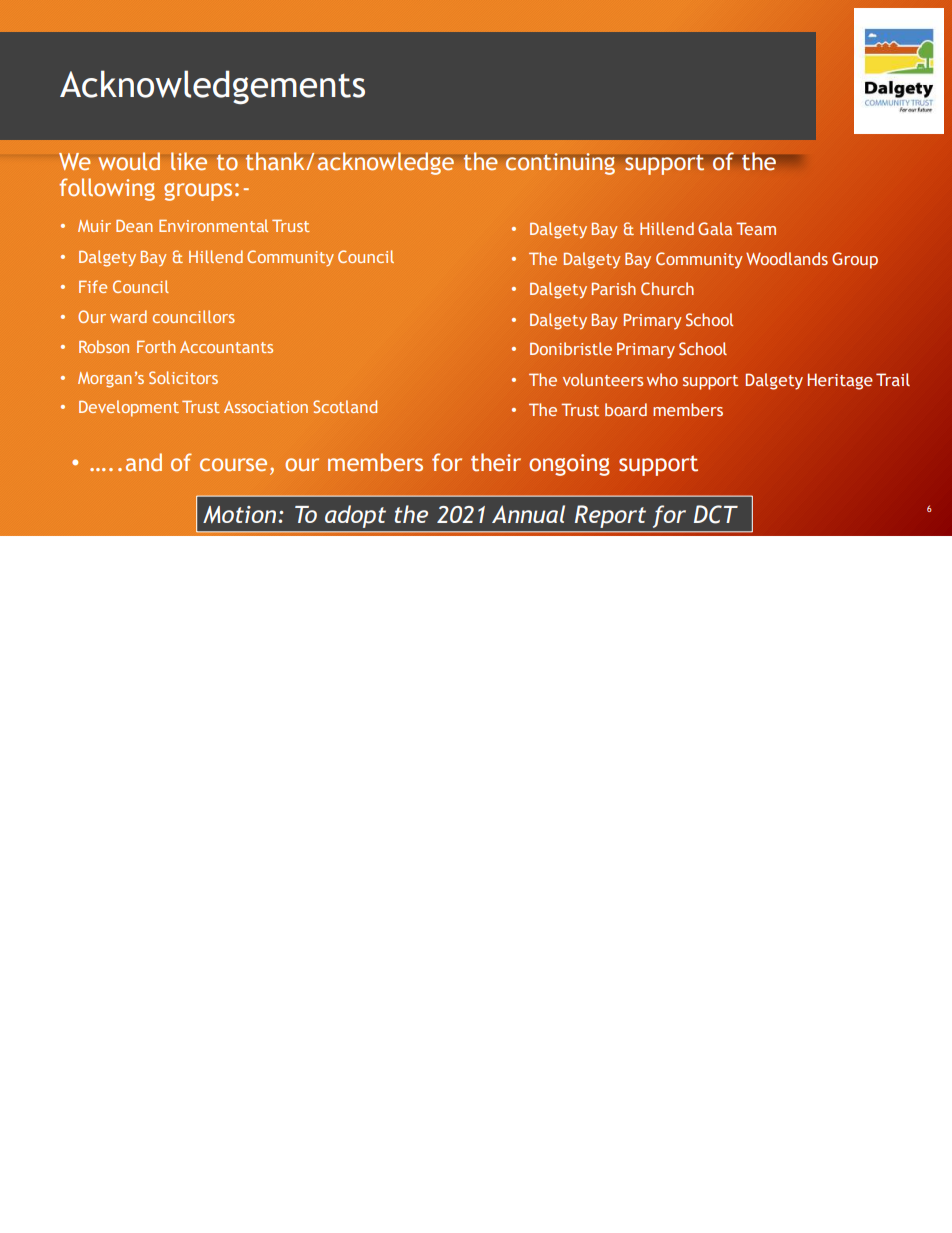 This image has width=952, height=1233. I want to click on continuing, so click(562, 164).
